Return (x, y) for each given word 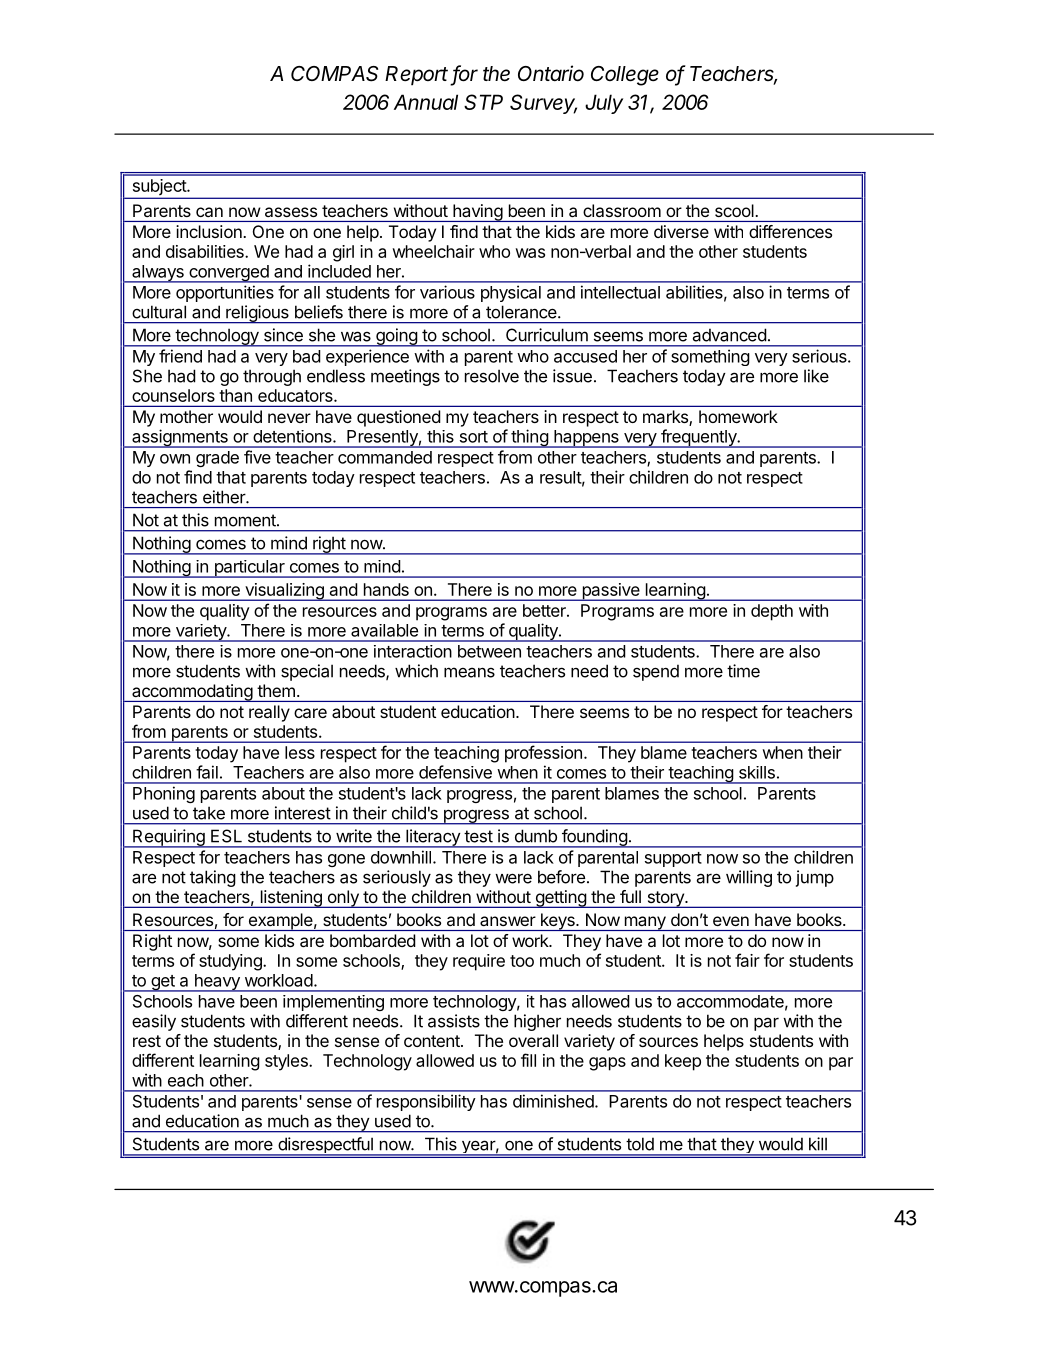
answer (508, 921)
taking (213, 878)
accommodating (192, 693)
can (209, 212)
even (731, 921)
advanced (729, 335)
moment (246, 520)
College (625, 76)
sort (474, 437)
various (447, 292)
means (469, 672)
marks (666, 418)
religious (257, 314)
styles (287, 1062)
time (743, 671)
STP (483, 102)
